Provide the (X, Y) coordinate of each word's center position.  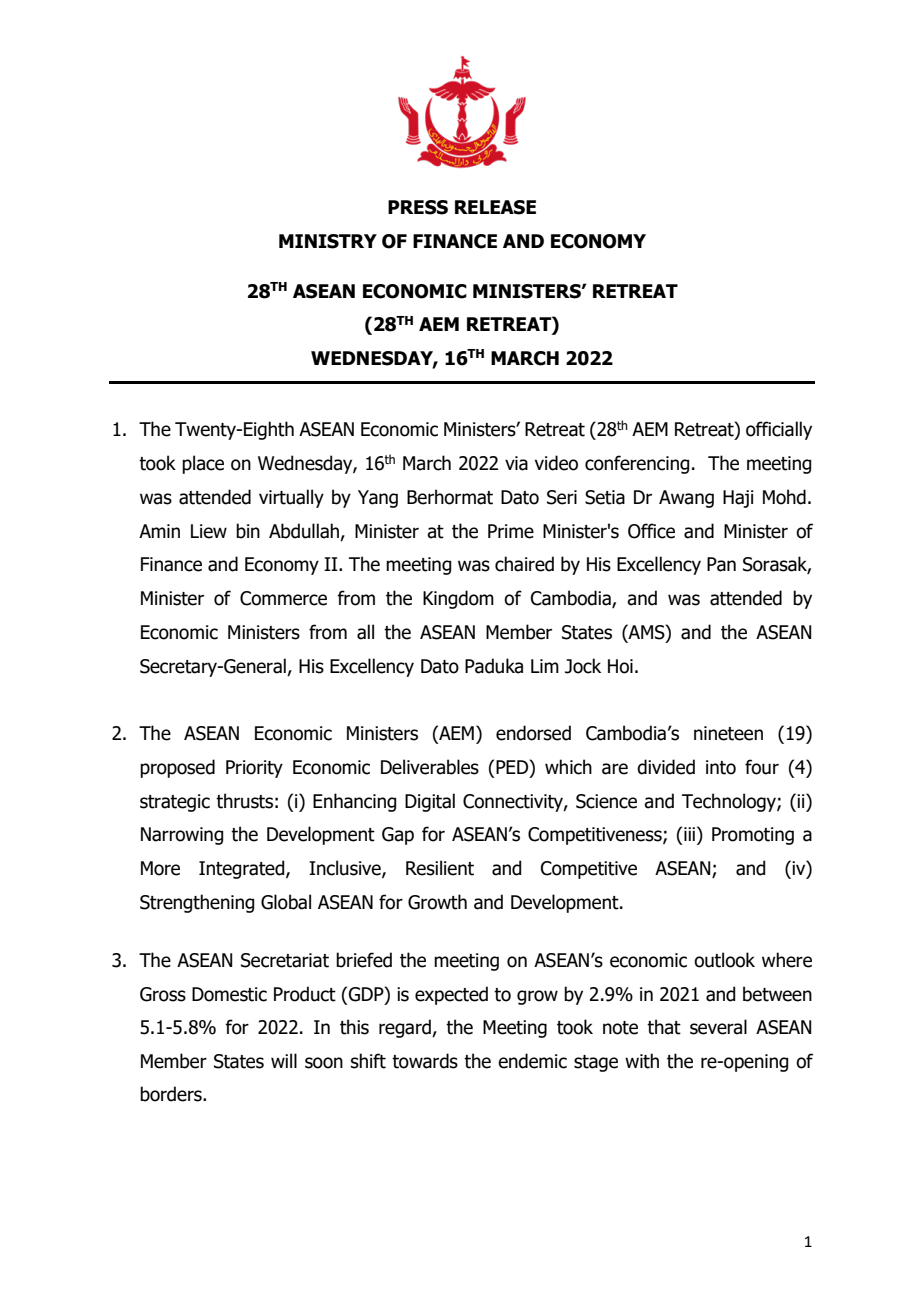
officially (779, 430)
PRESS (418, 207)
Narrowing (182, 836)
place (203, 464)
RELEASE (495, 207)
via (516, 463)
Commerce (283, 598)
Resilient (440, 868)
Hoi (620, 666)
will (284, 1060)
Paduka (494, 666)
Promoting (753, 836)
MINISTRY (328, 241)
